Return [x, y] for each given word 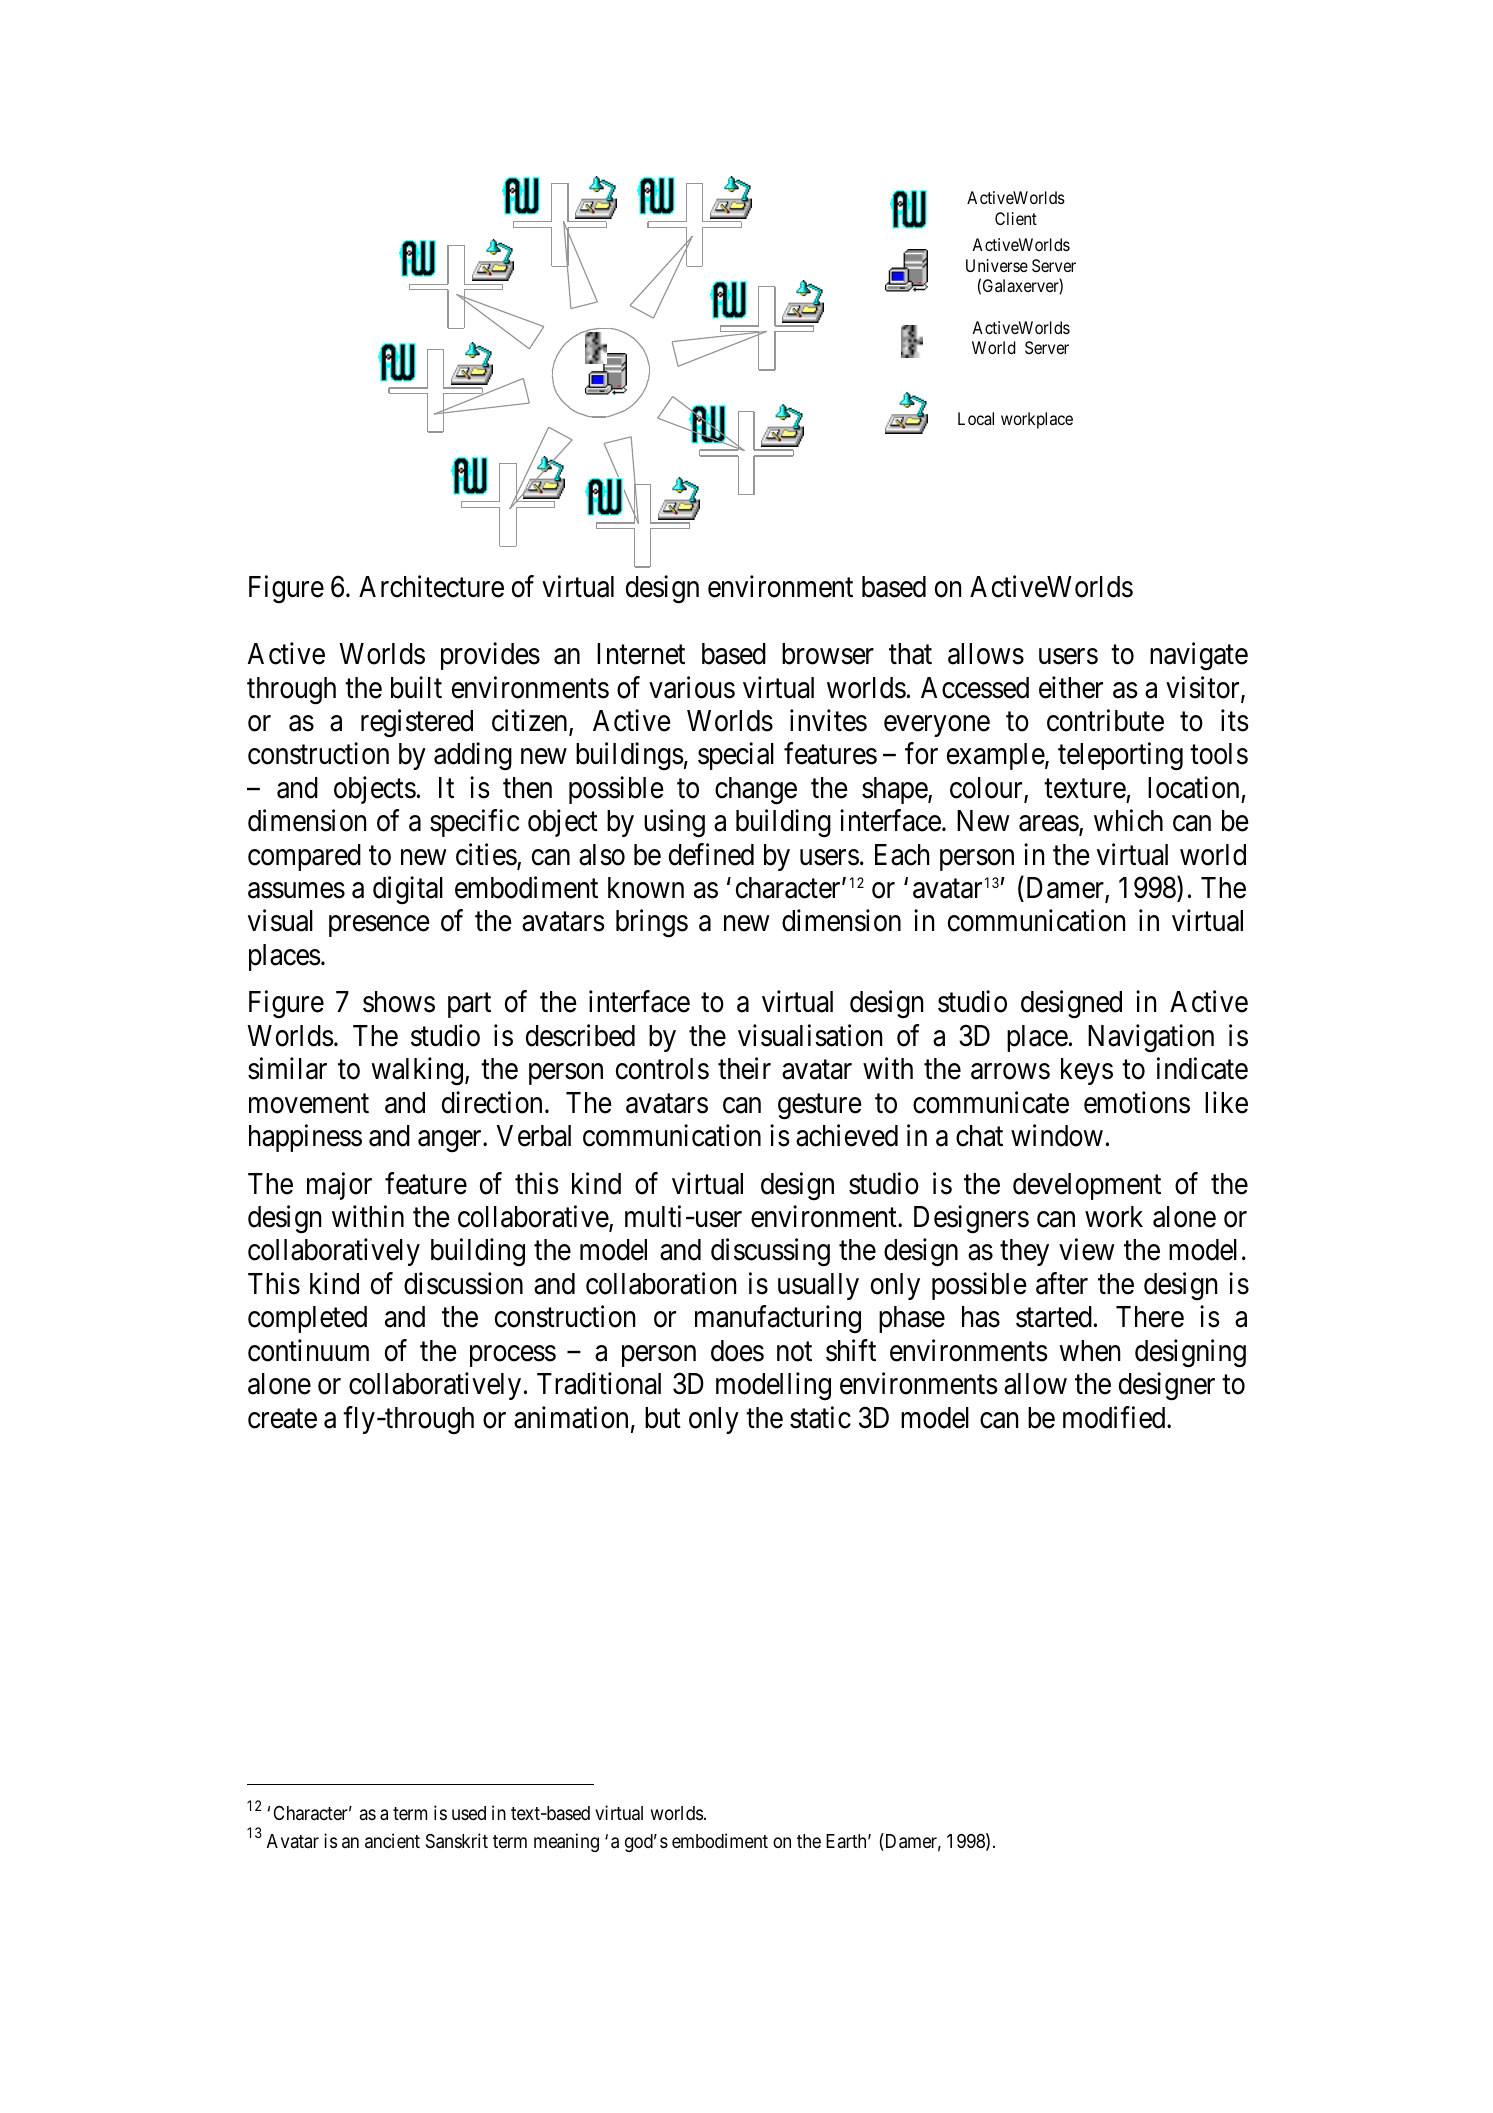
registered [417, 723]
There [1150, 1317]
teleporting [1120, 756]
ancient [392, 1840]
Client [1016, 218]
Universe [997, 265]
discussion [463, 1283]
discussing [770, 1253]
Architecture [431, 586]
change [756, 791]
